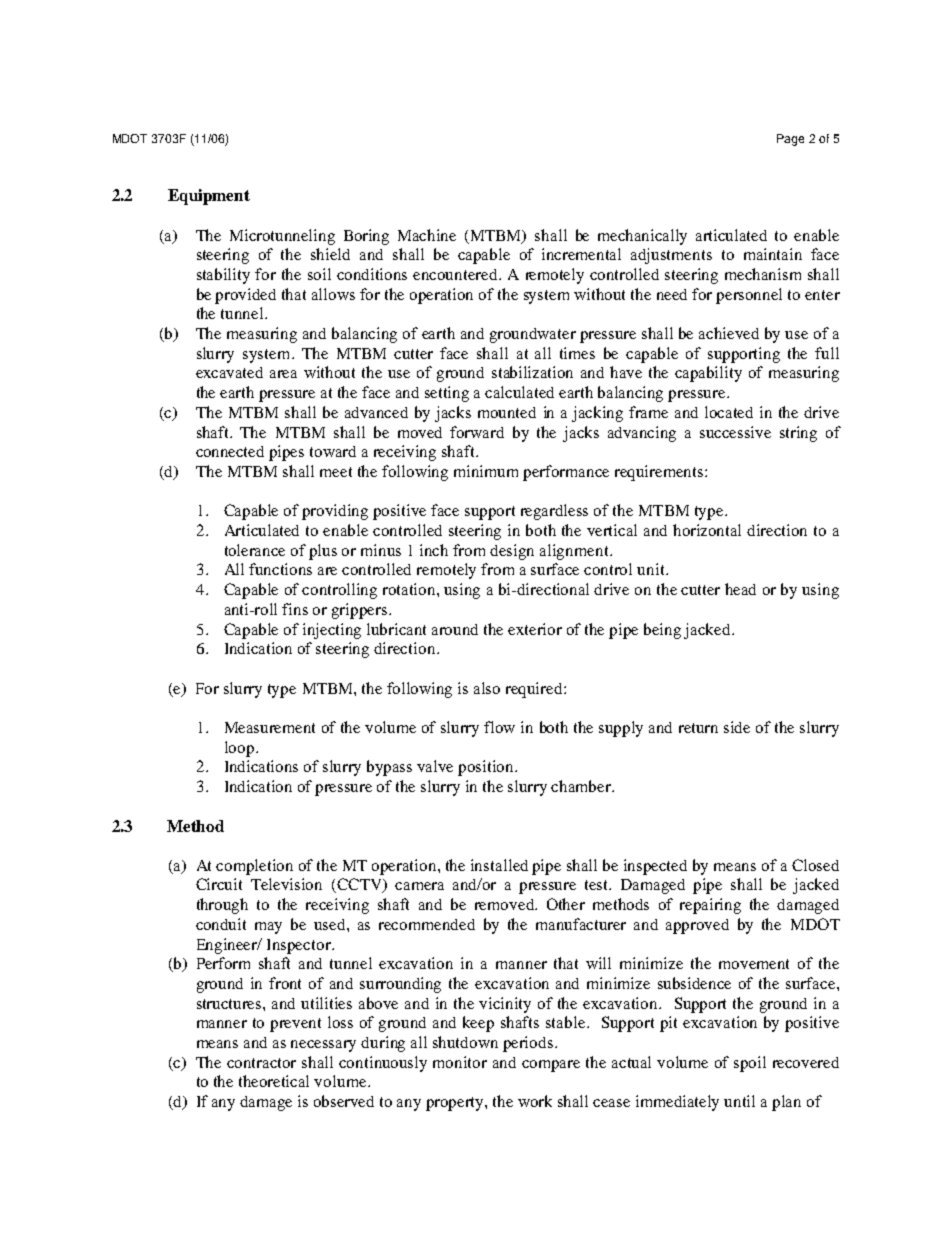 Image resolution: width=952 pixels, height=1233 pixels. I want to click on minimum, so click(486, 471).
